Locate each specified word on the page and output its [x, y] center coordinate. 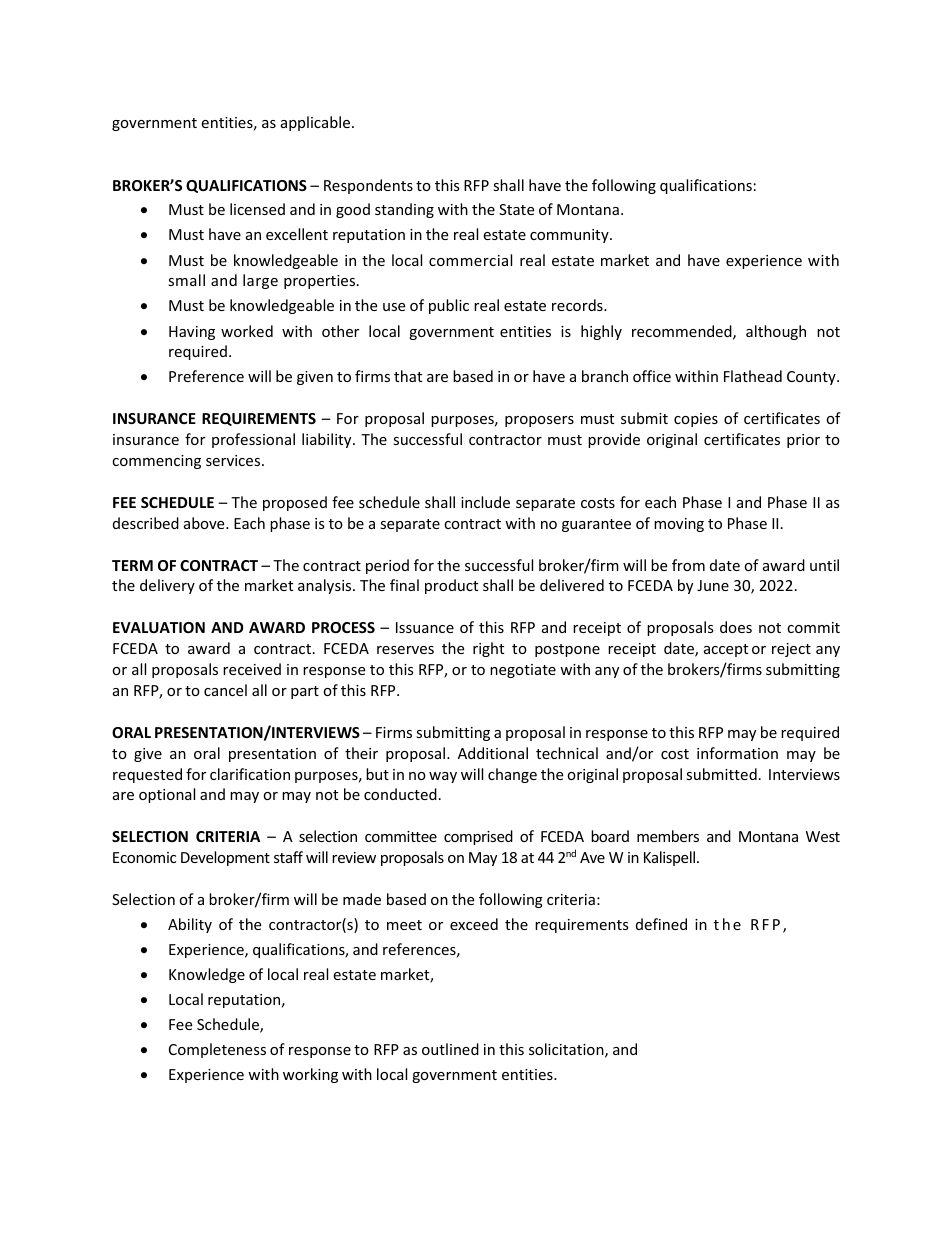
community [570, 236]
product [451, 586]
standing [404, 210]
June [713, 585]
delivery [167, 586]
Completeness [217, 1050]
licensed [257, 209]
